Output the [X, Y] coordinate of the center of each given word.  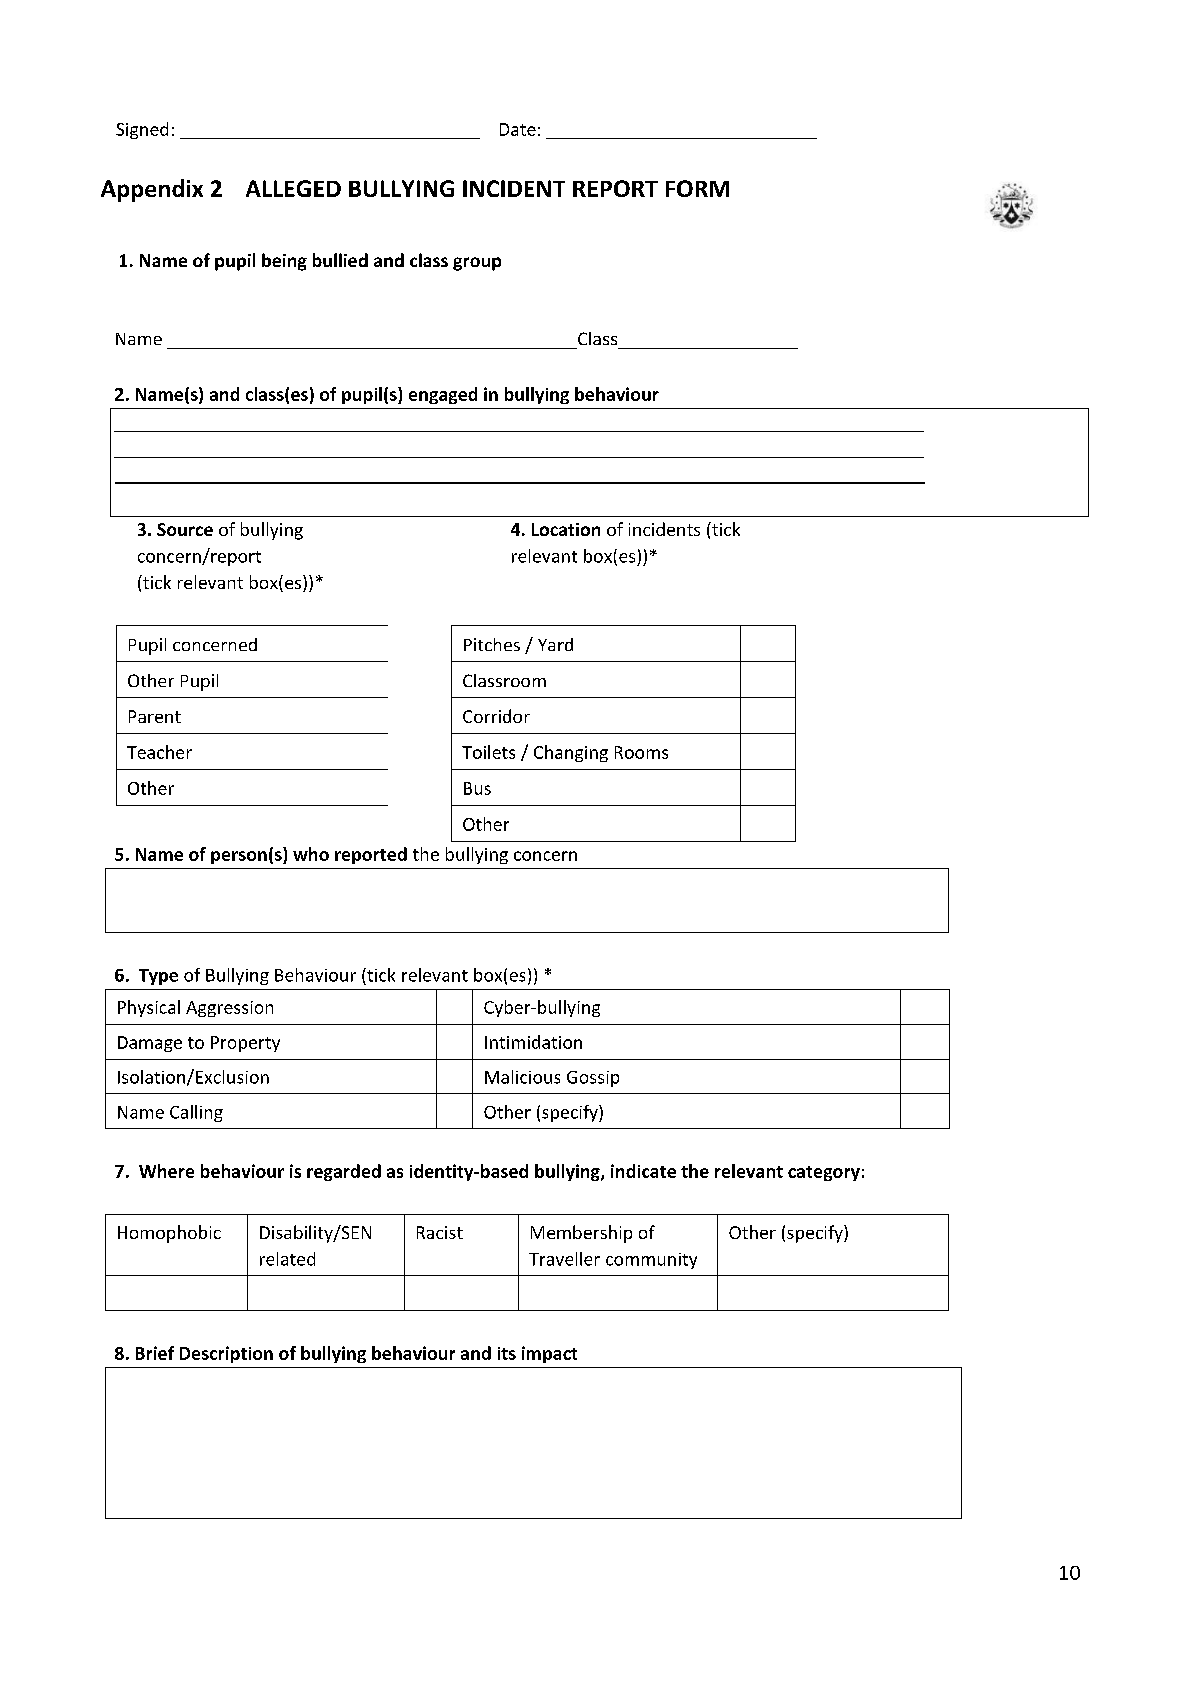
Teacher [159, 752]
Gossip [593, 1079]
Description [226, 1354]
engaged [443, 395]
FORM [697, 188]
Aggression [229, 1009]
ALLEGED [293, 188]
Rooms [641, 752]
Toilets [488, 752]
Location [566, 529]
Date [518, 129]
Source [185, 529]
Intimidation [533, 1042]
